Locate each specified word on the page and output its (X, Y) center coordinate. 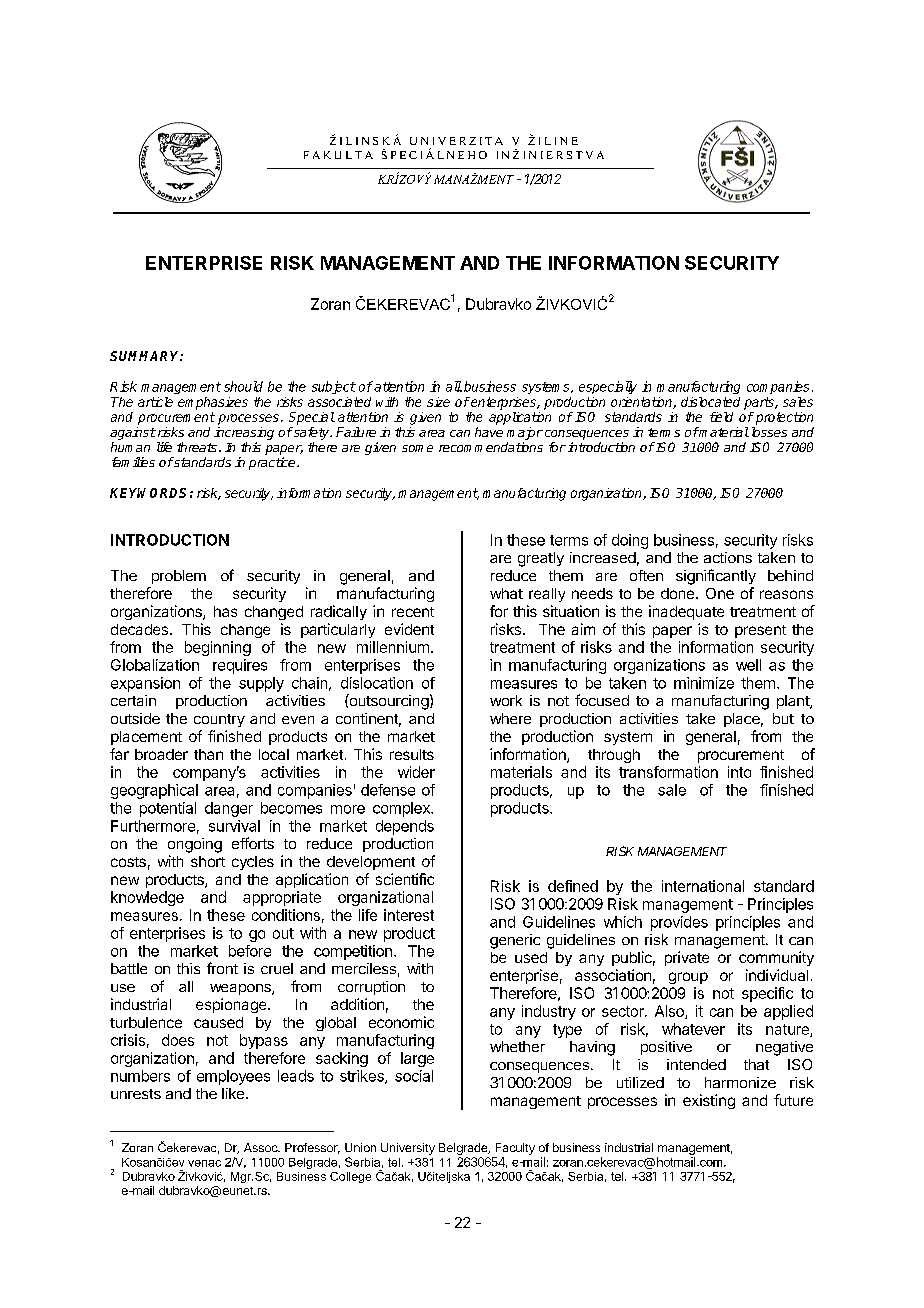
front (222, 968)
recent (413, 612)
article (155, 402)
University (408, 1149)
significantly (716, 577)
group (688, 978)
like (234, 1093)
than (208, 754)
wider (416, 772)
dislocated (710, 402)
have (489, 432)
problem (179, 577)
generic (515, 941)
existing (709, 1101)
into (739, 772)
